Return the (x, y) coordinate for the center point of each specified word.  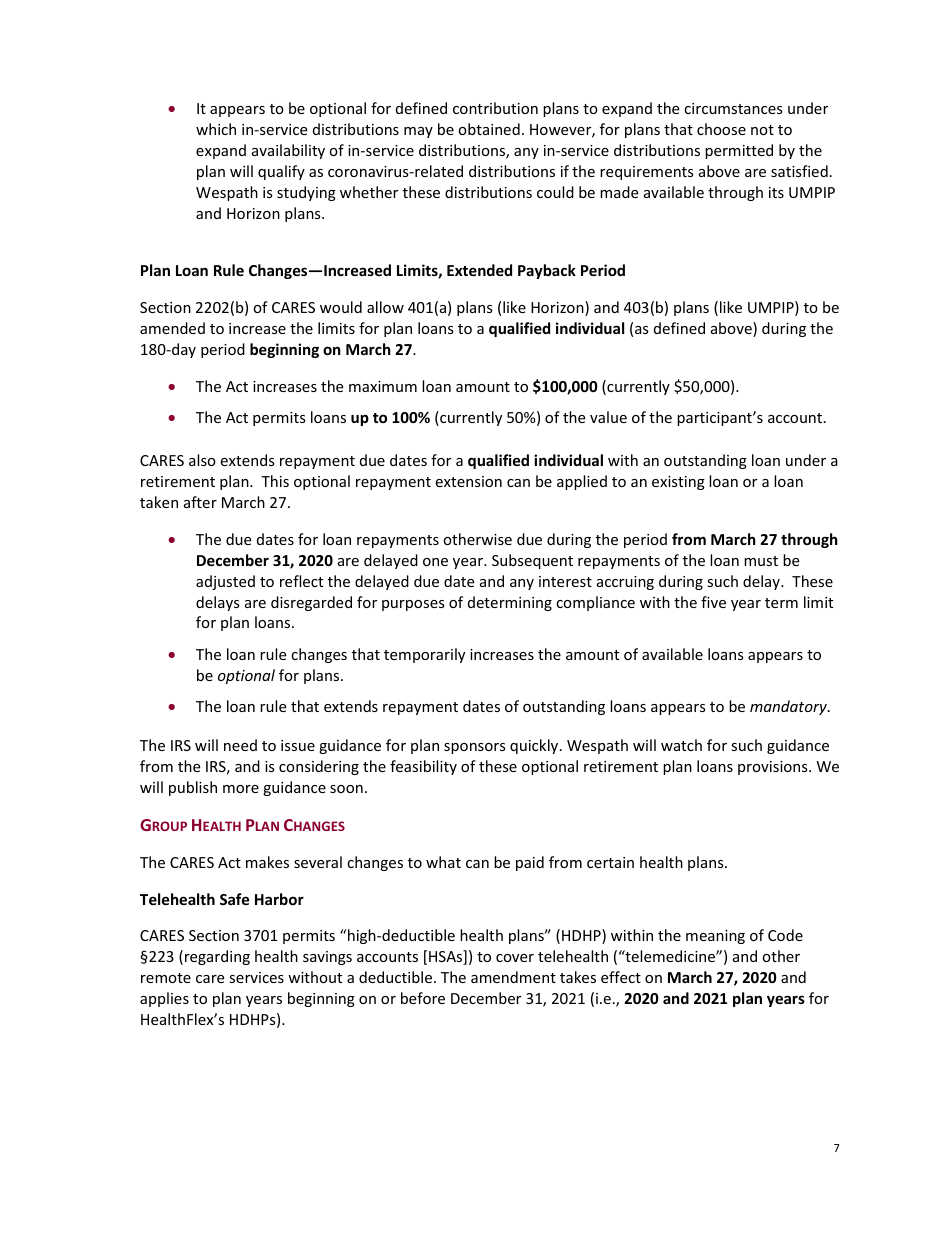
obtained (489, 129)
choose (721, 129)
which (216, 129)
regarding (217, 957)
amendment (513, 977)
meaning (715, 937)
